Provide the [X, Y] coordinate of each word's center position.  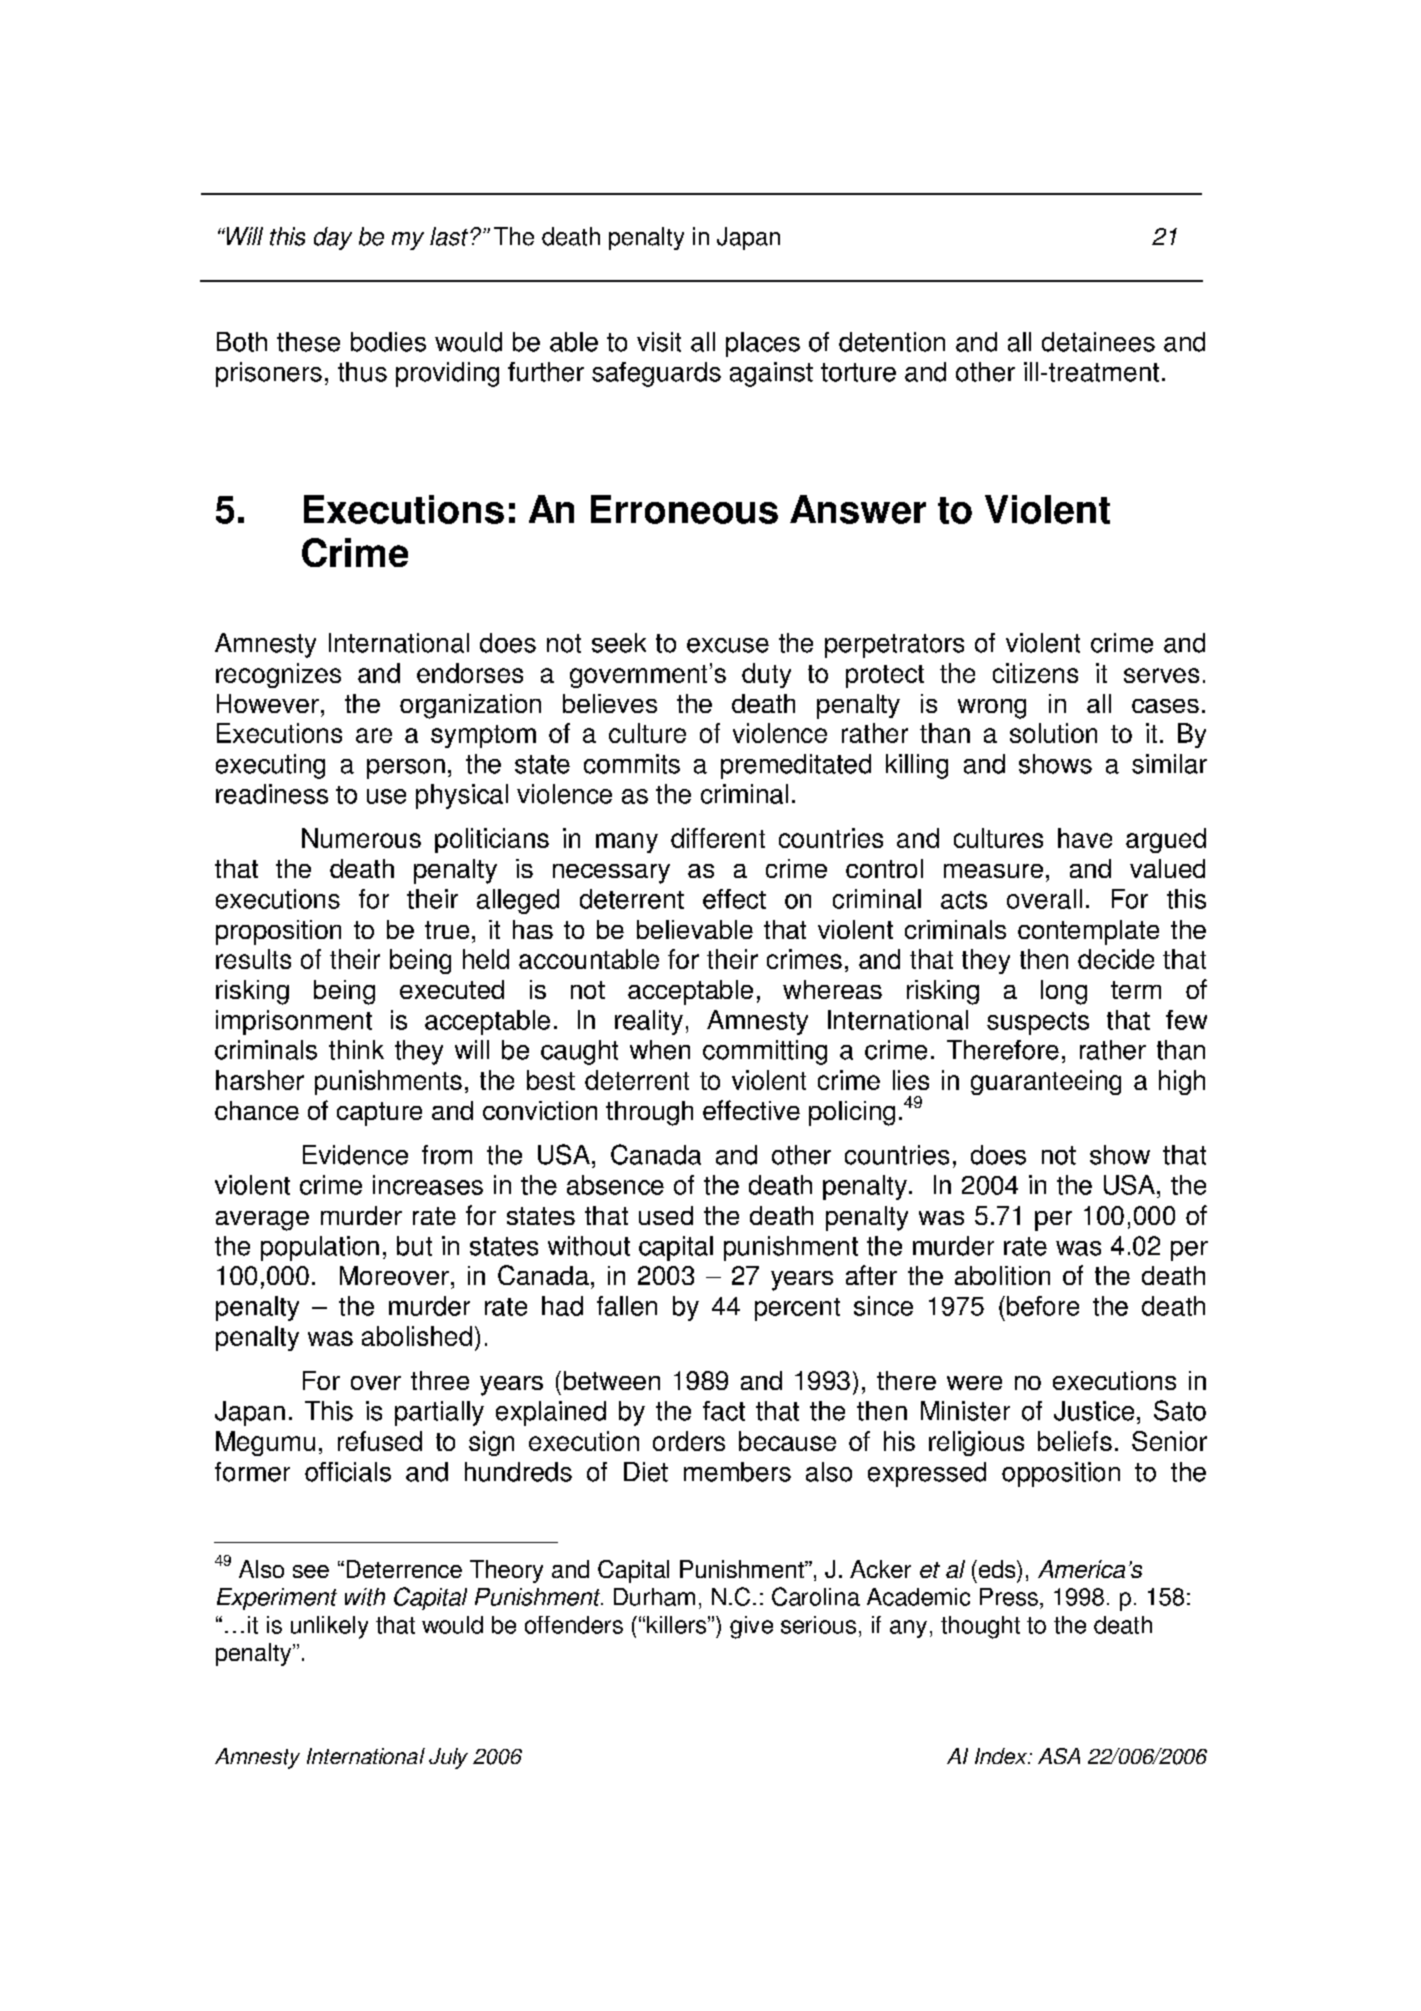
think [356, 1050]
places [763, 344]
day [333, 238]
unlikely [329, 1627]
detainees [1098, 342]
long [1064, 992]
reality [649, 1022]
